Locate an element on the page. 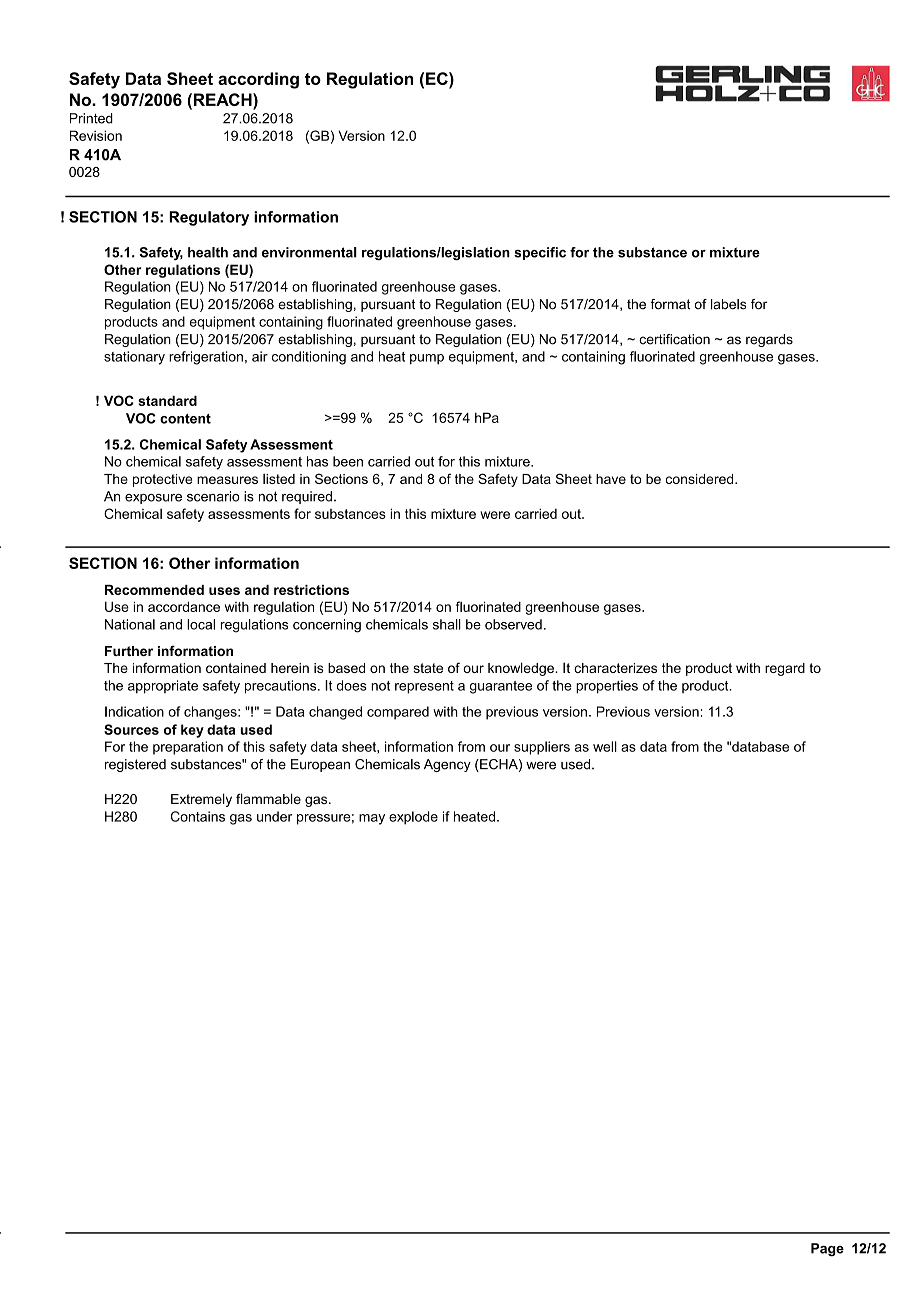 Image resolution: width=924 pixels, height=1308 pixels. considered is located at coordinates (701, 479).
